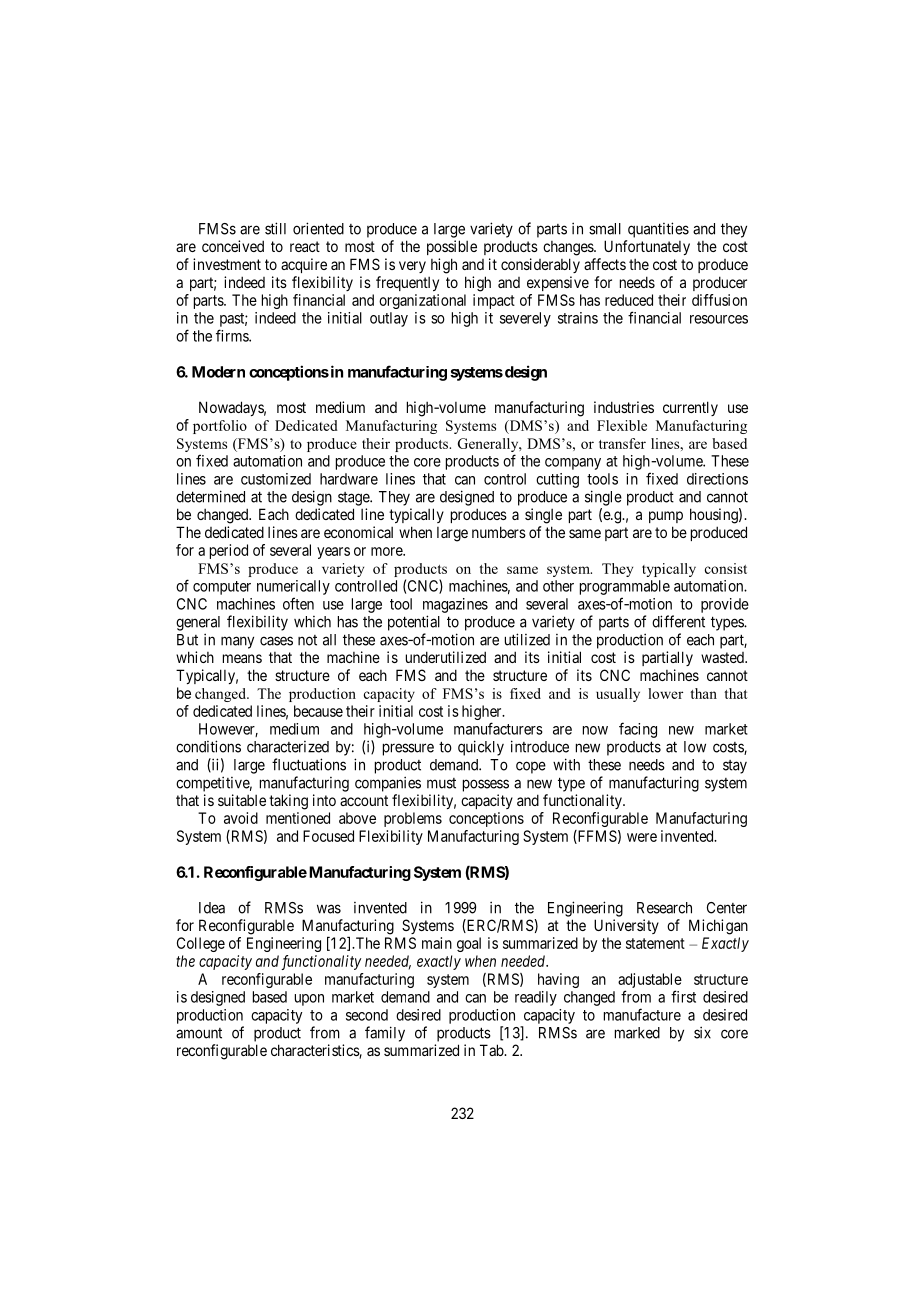  Describe the element at coordinates (233, 246) in the screenshot. I see `conceived` at that location.
